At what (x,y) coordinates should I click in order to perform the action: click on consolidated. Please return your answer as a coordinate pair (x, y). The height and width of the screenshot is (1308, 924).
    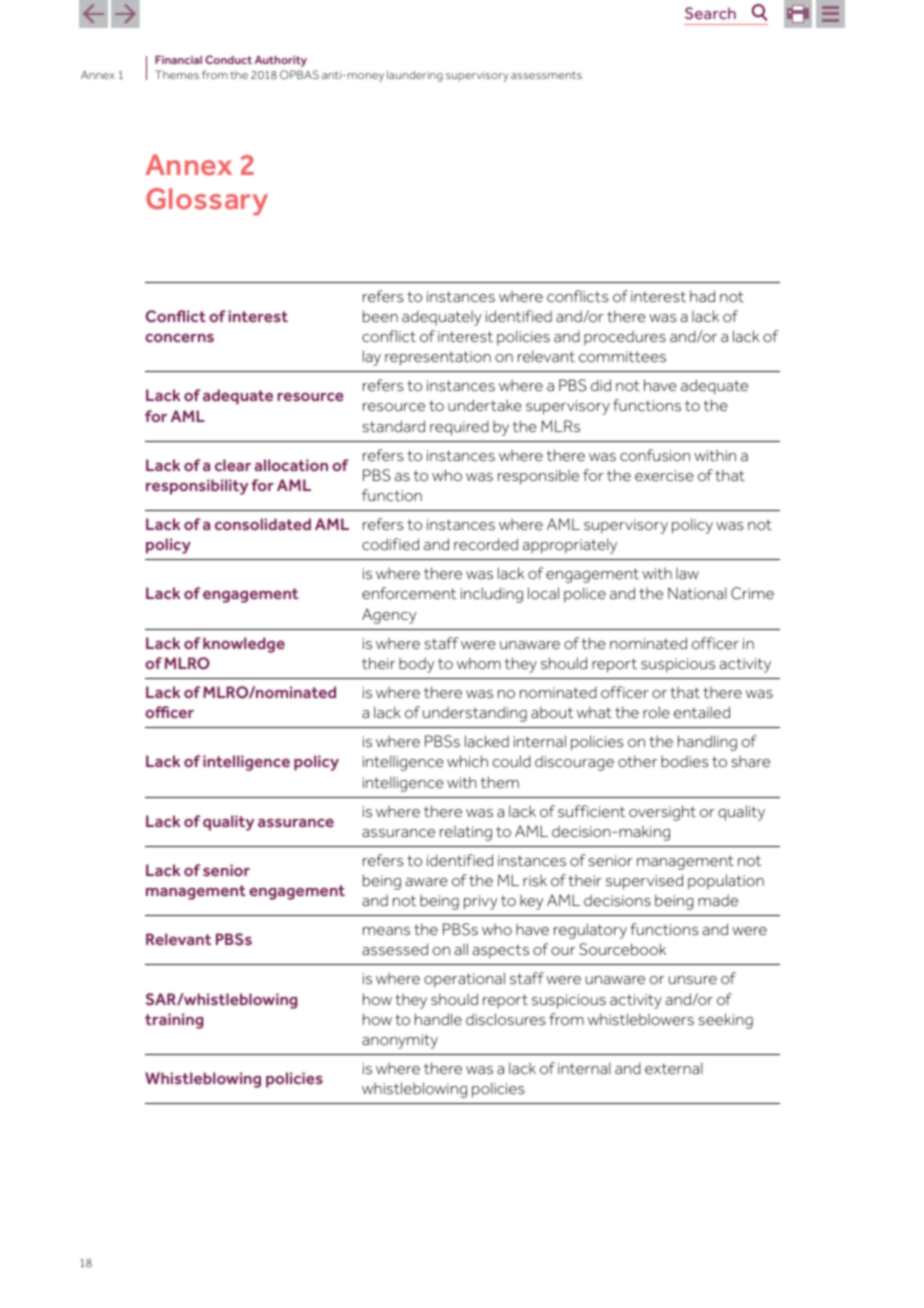
    Looking at the image, I should click on (263, 524).
